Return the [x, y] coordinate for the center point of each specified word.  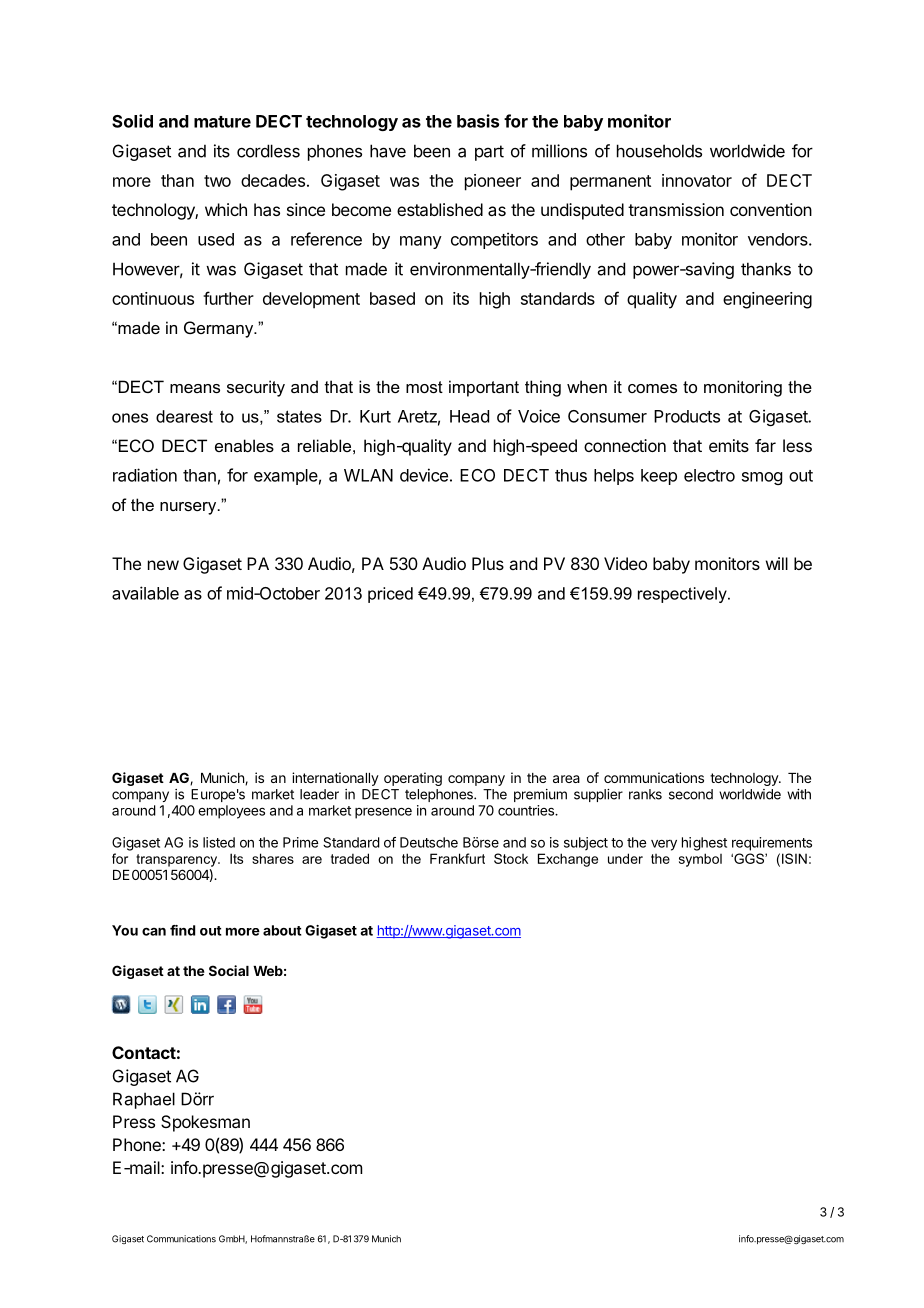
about [282, 930]
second [691, 794]
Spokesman [205, 1123]
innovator [697, 180]
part [489, 153]
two [217, 181]
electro [709, 475]
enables [244, 445]
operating [413, 779]
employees [231, 812]
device [424, 475]
